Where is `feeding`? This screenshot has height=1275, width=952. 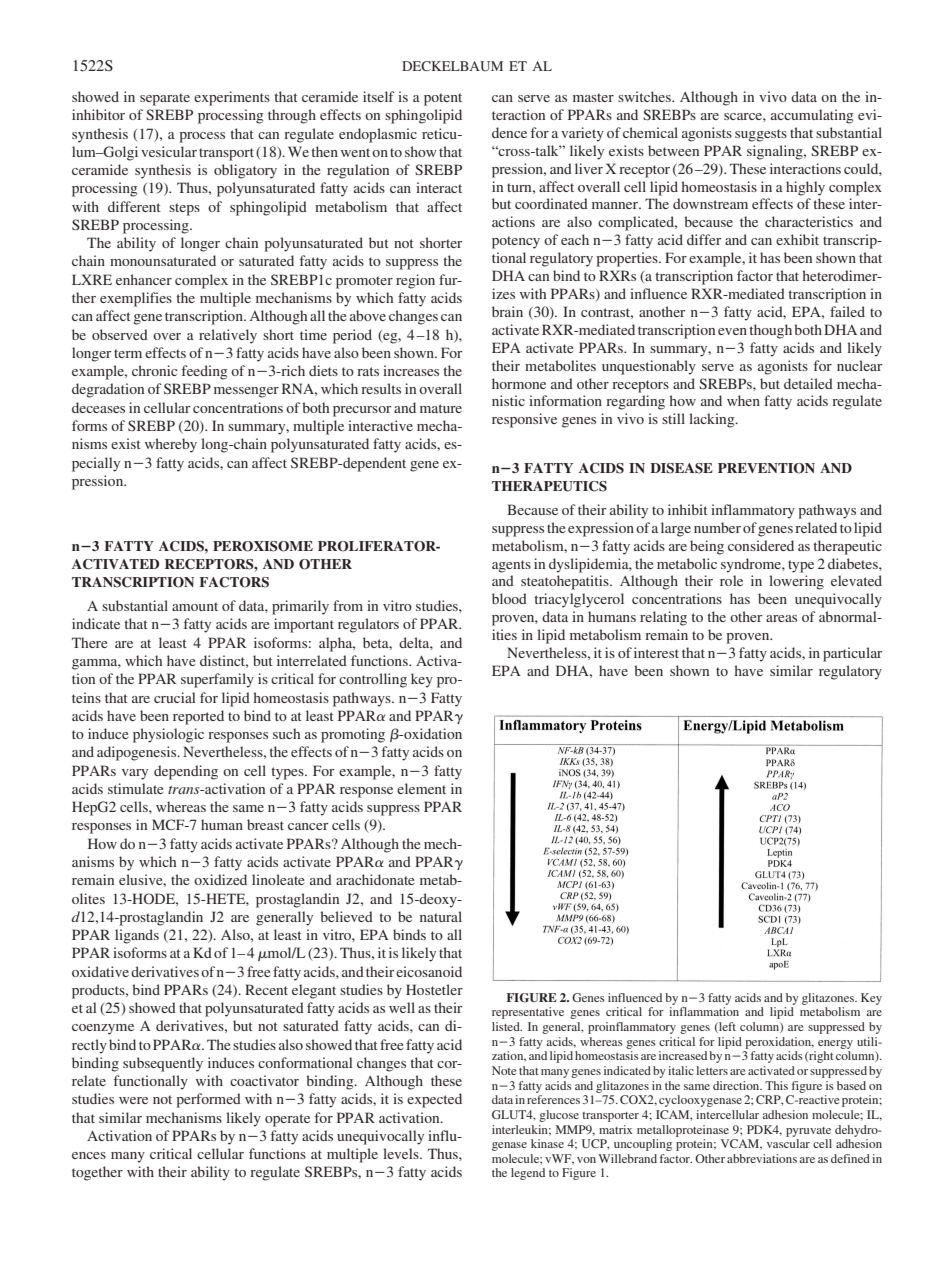 feeding is located at coordinates (204, 372).
